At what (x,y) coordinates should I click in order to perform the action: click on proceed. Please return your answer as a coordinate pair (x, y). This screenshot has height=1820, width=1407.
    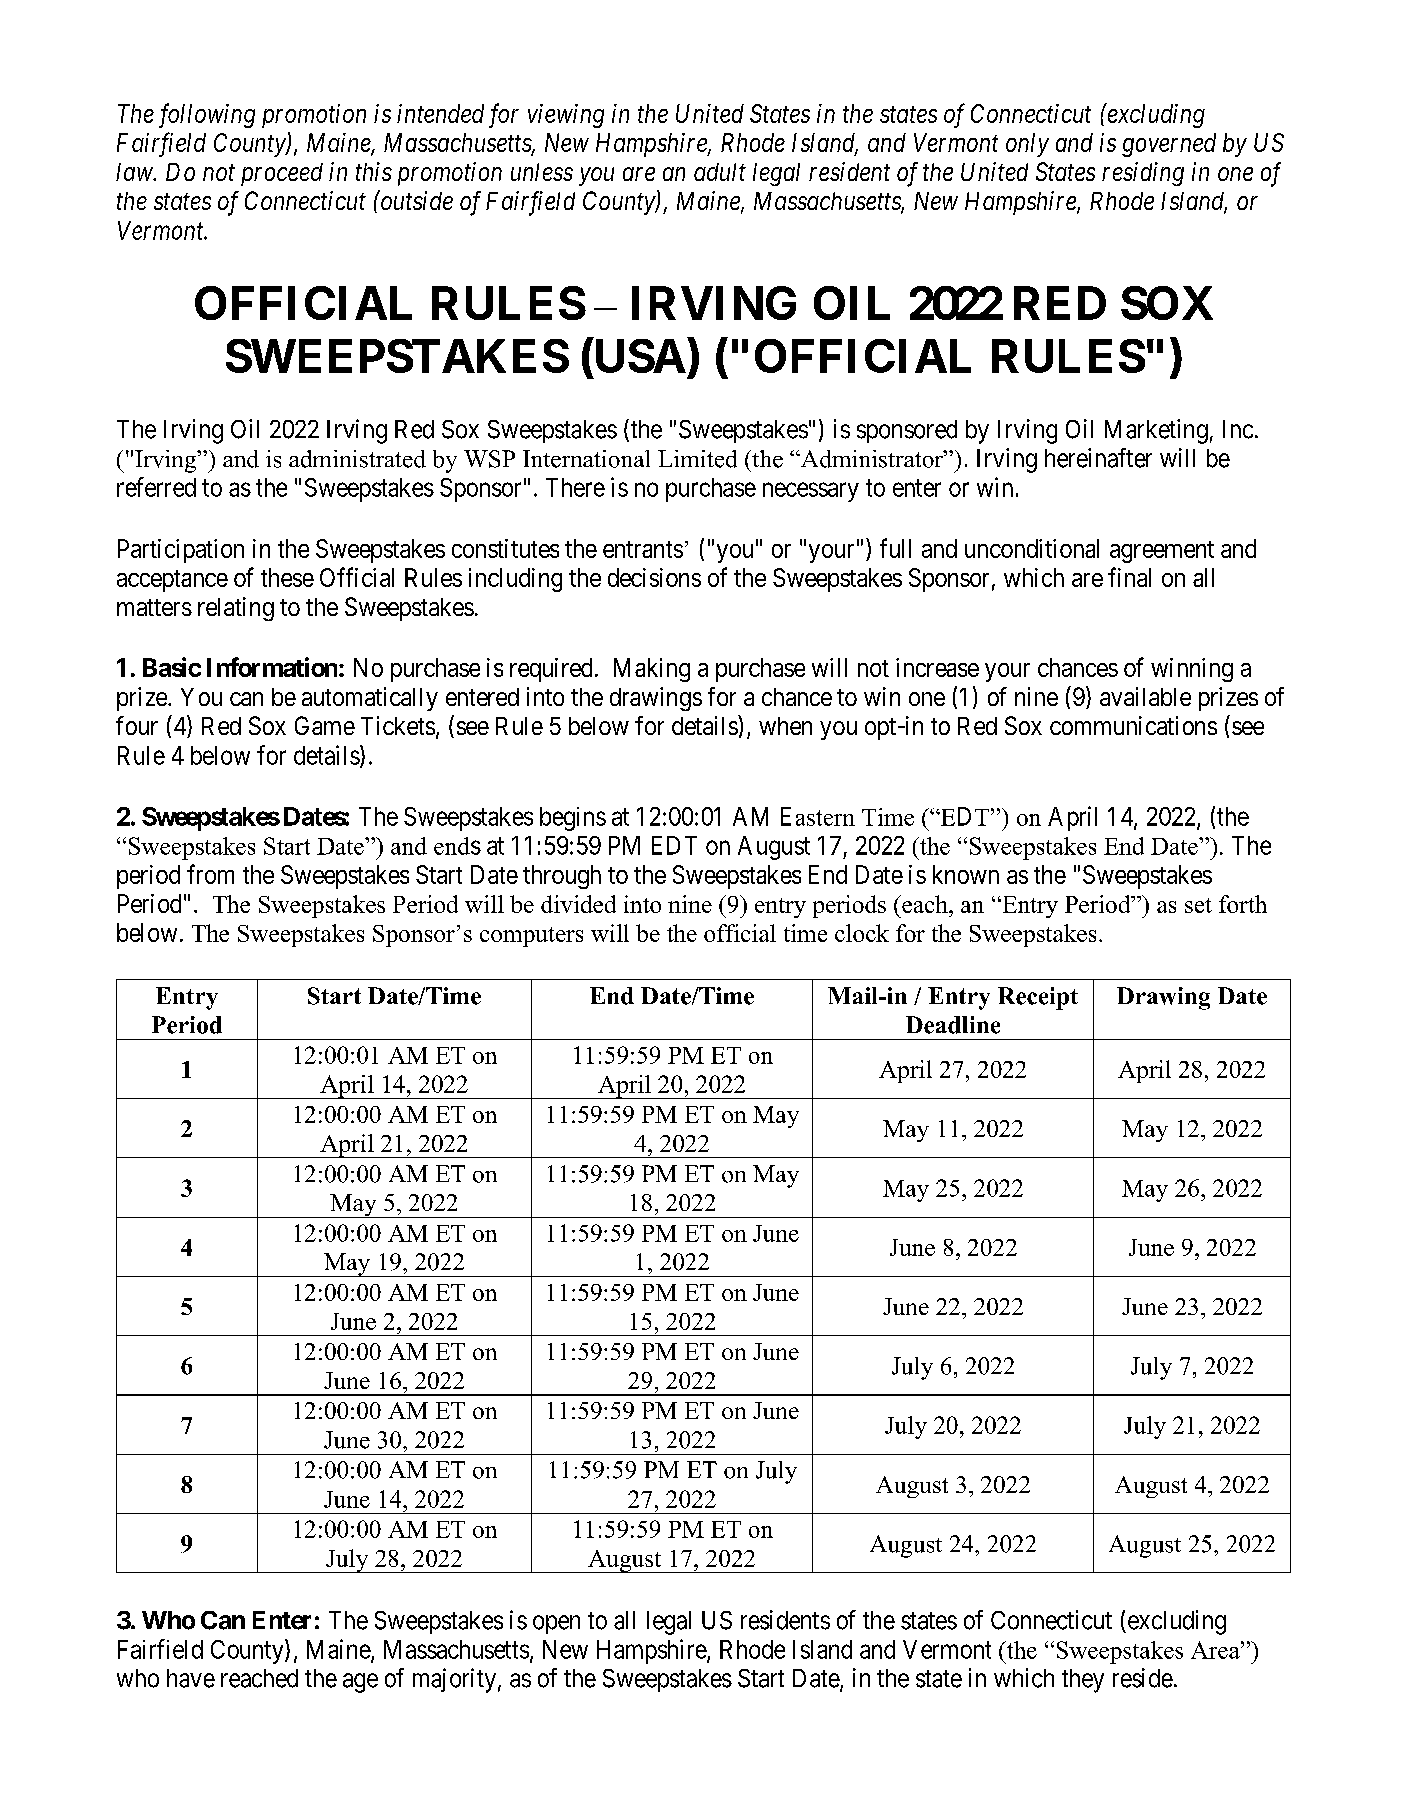
    Looking at the image, I should click on (282, 174).
